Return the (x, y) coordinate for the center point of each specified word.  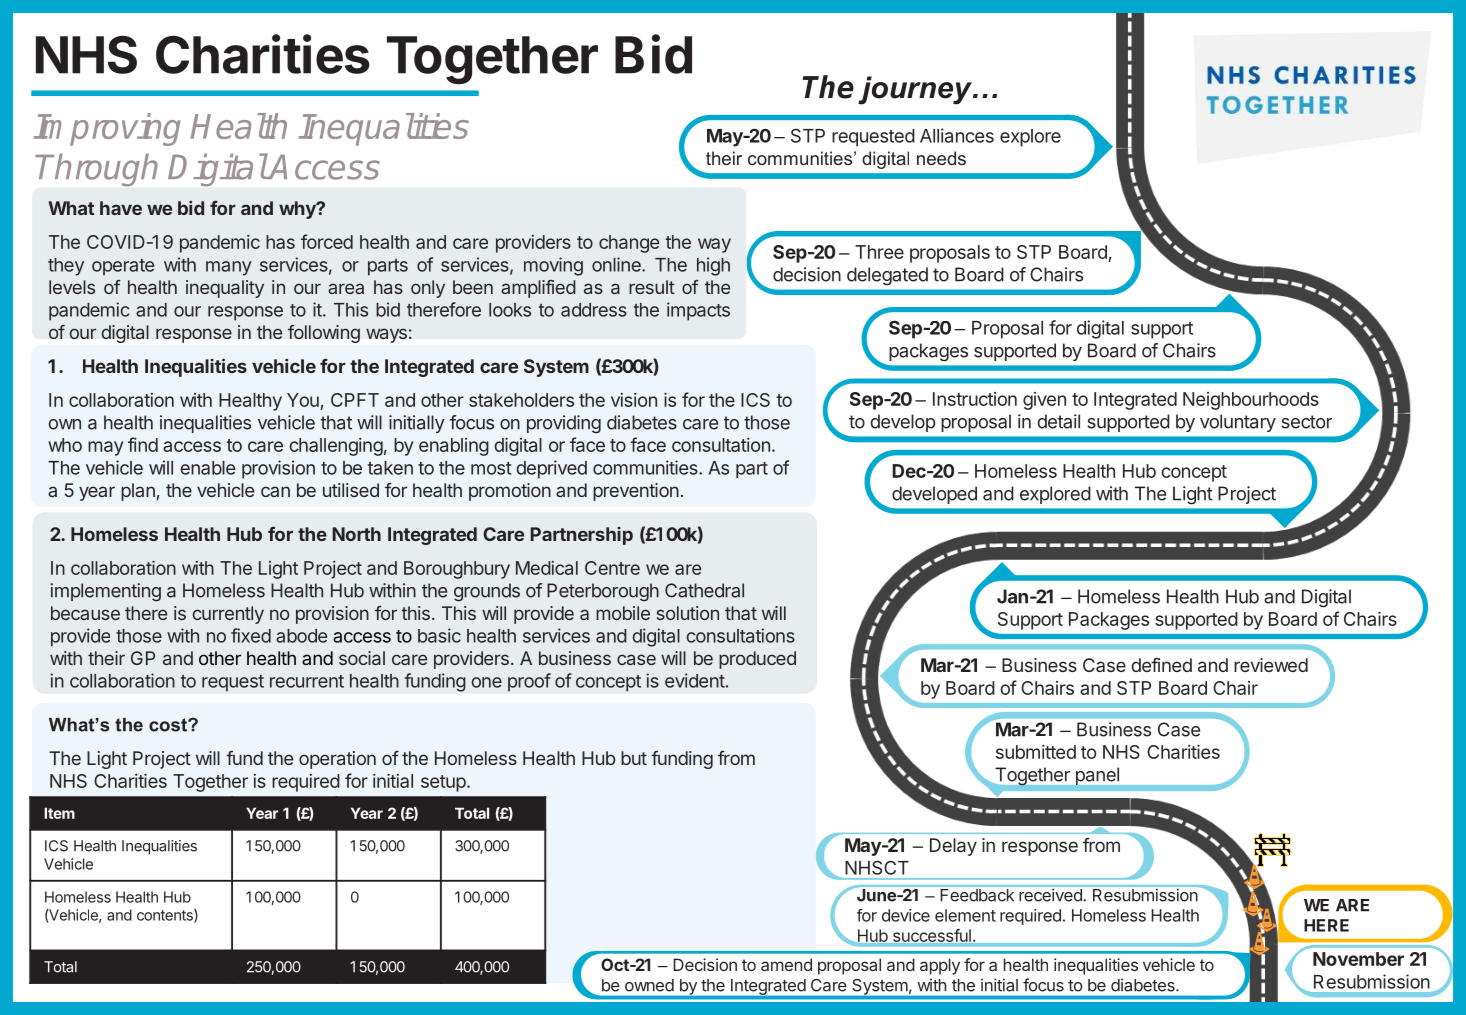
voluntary (1238, 423)
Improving (107, 129)
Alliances (957, 135)
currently (228, 615)
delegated (887, 276)
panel (1097, 776)
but (634, 758)
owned (649, 985)
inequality (225, 289)
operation (337, 760)
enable (208, 468)
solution (688, 613)
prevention (636, 492)
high (713, 266)
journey (916, 90)
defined (1161, 664)
